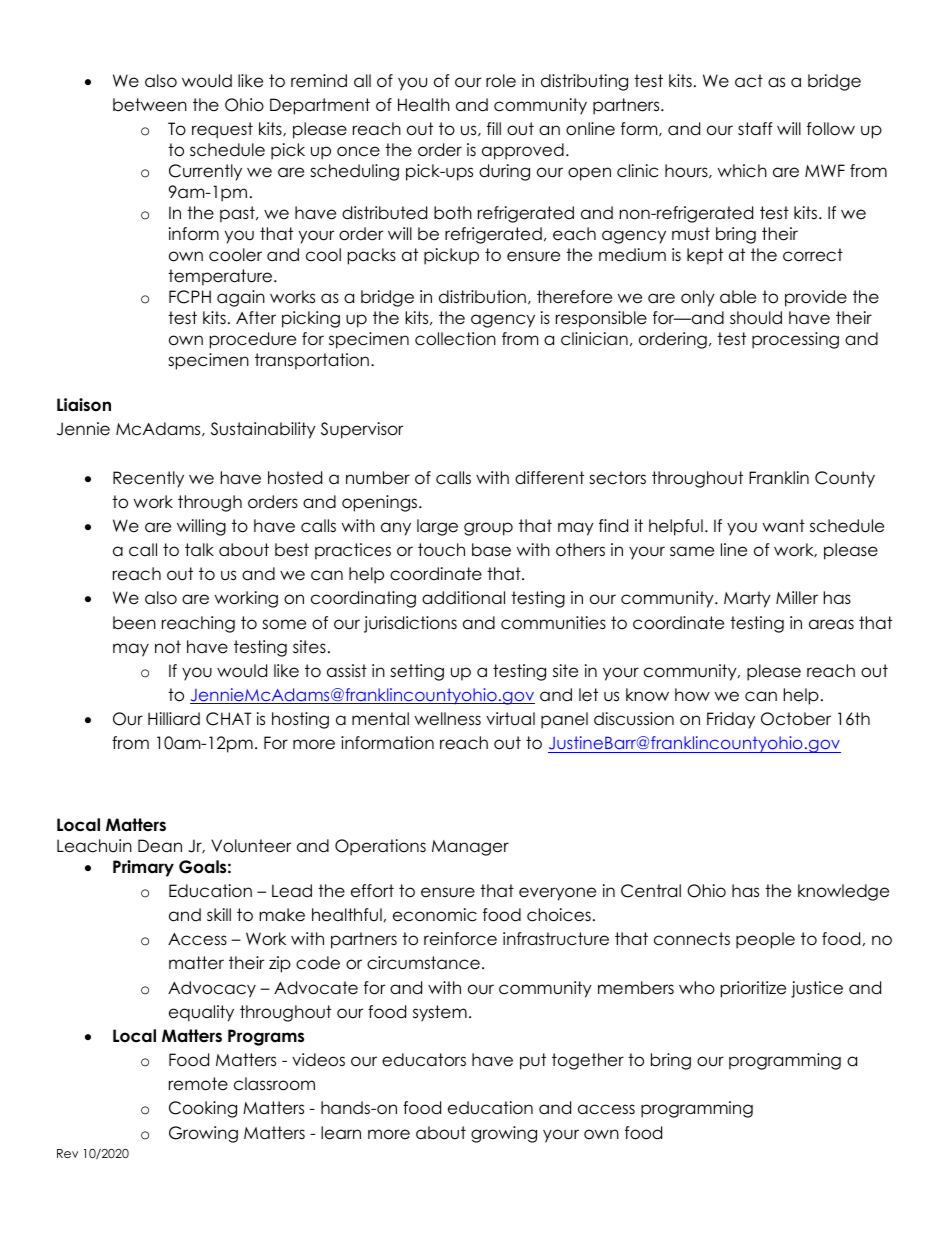 The width and height of the document is (952, 1233). I want to click on Dean, so click(160, 846).
